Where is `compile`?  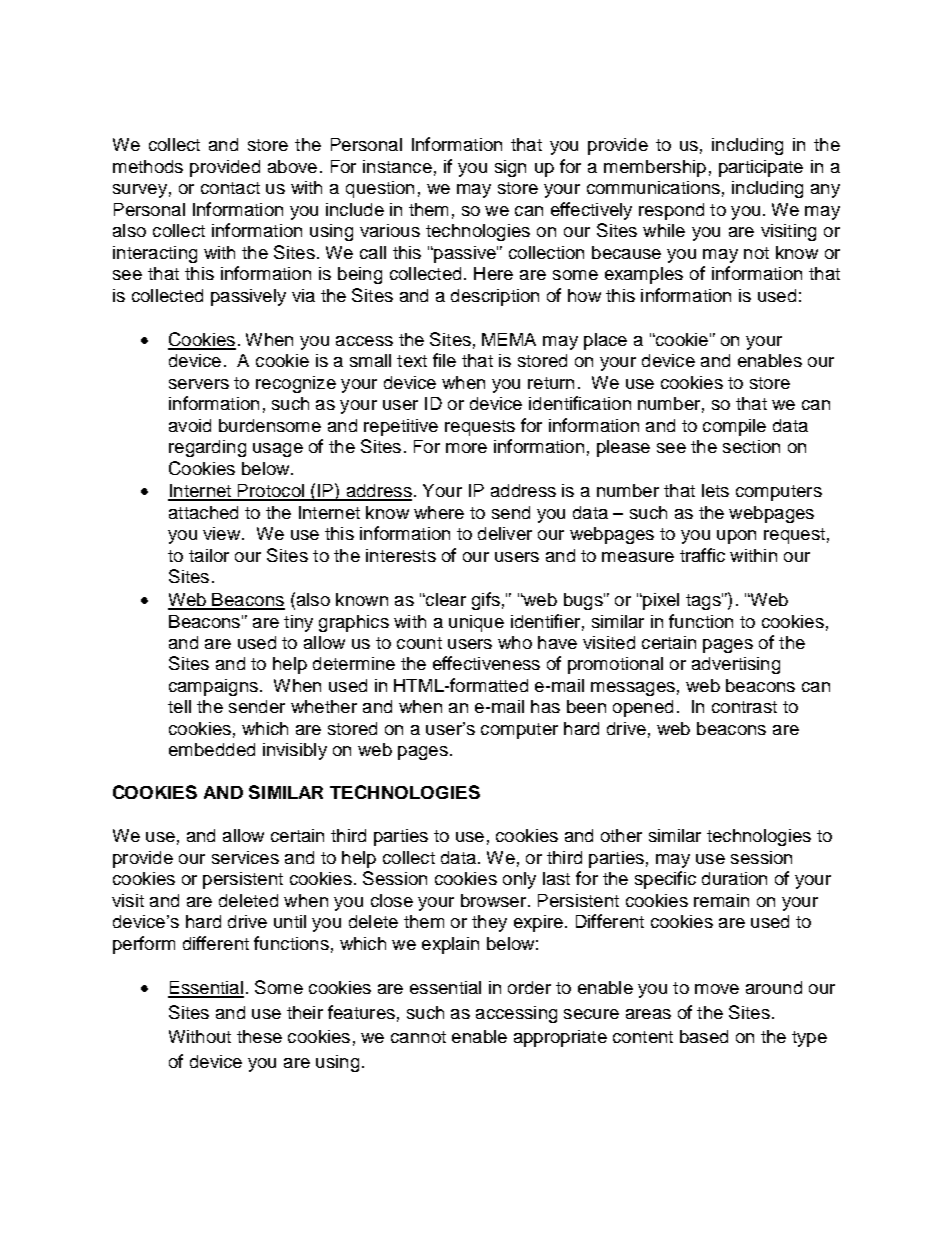 compile is located at coordinates (734, 427).
